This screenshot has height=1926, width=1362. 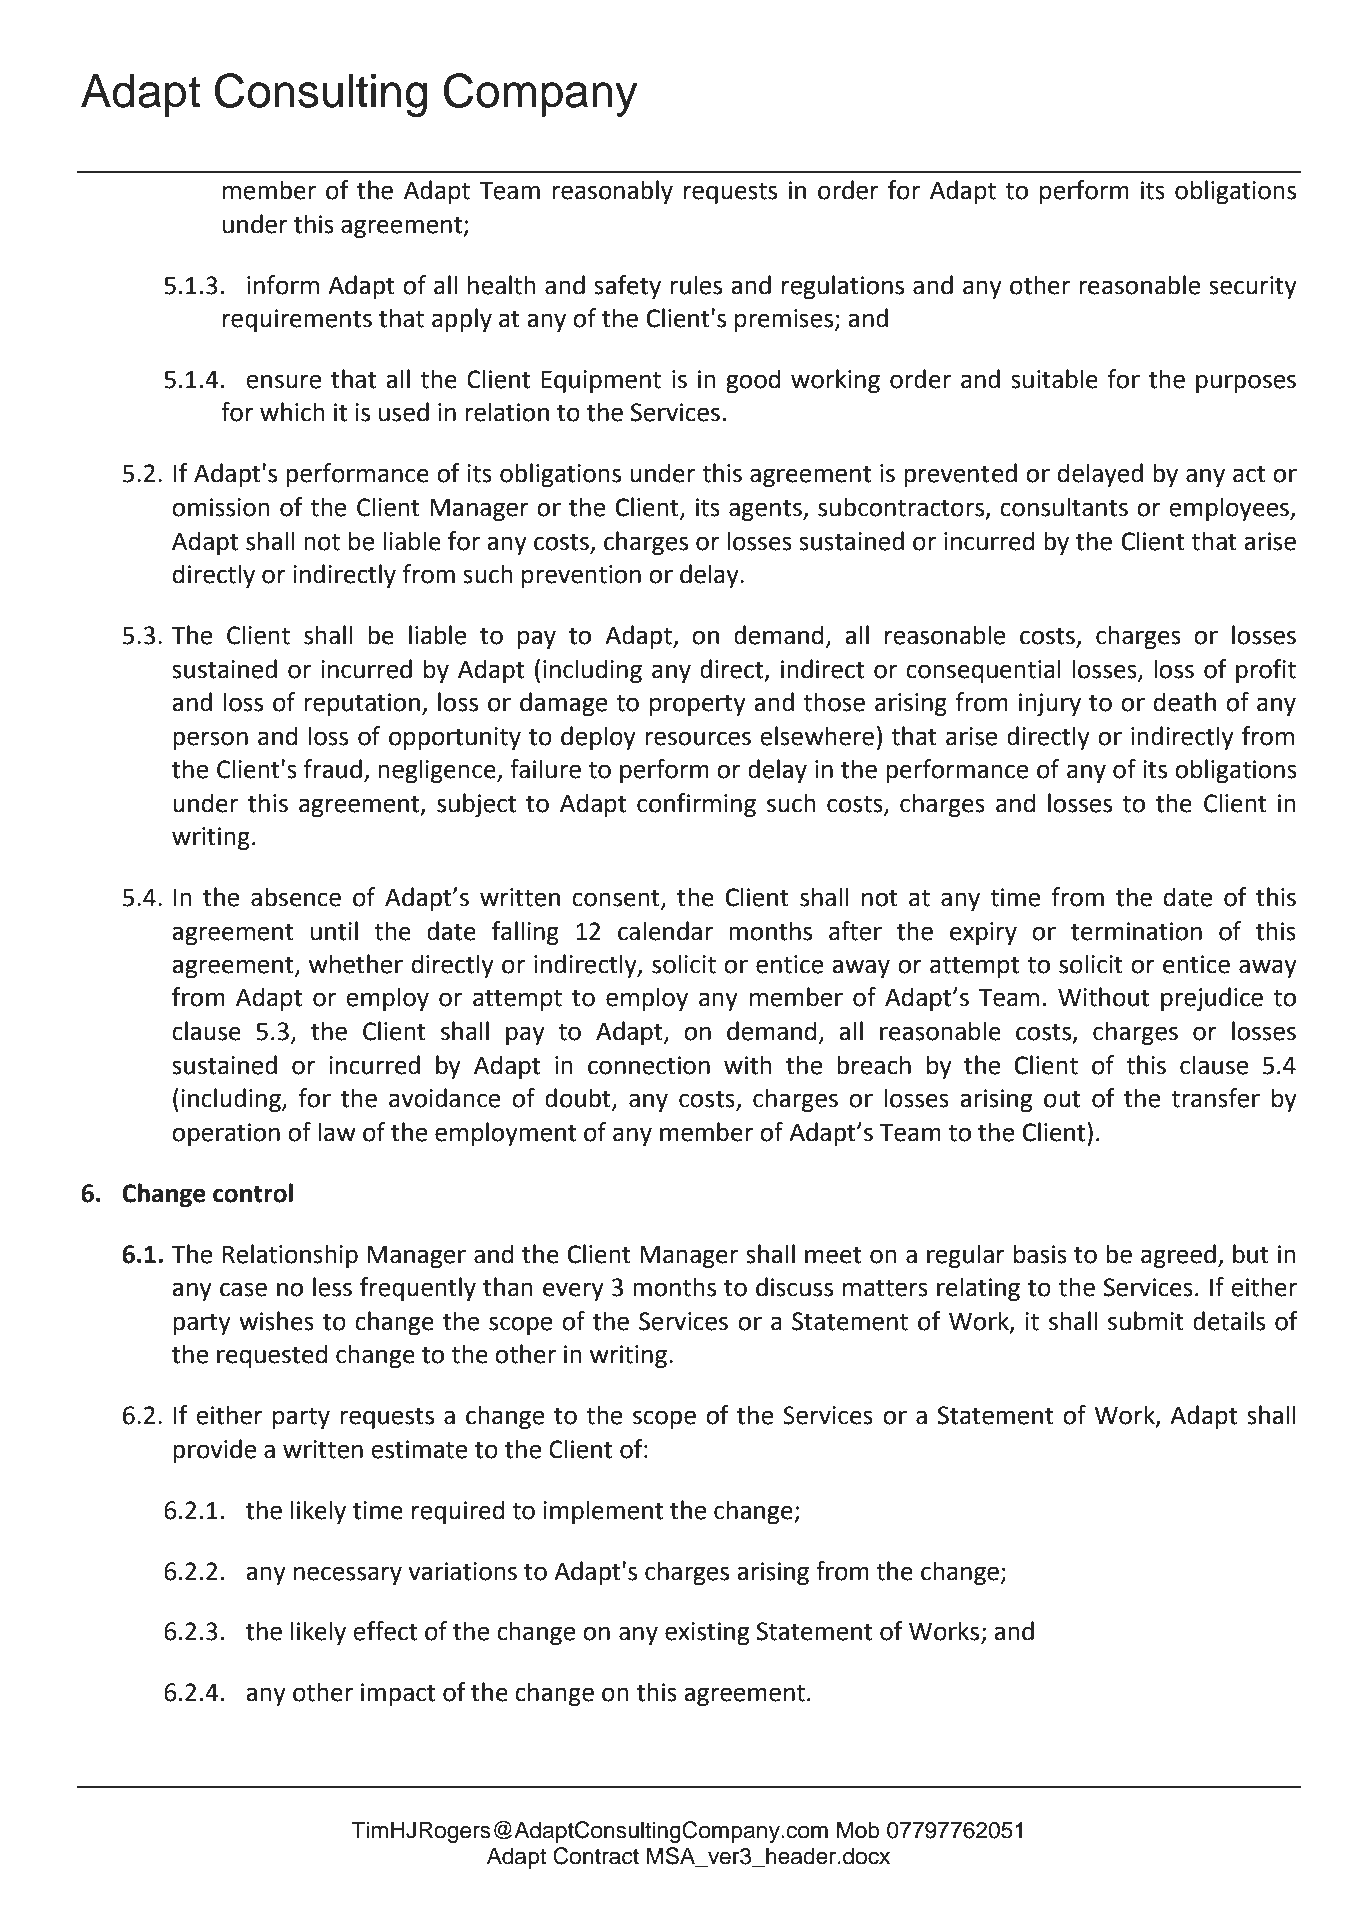 I want to click on less, so click(x=332, y=1287).
